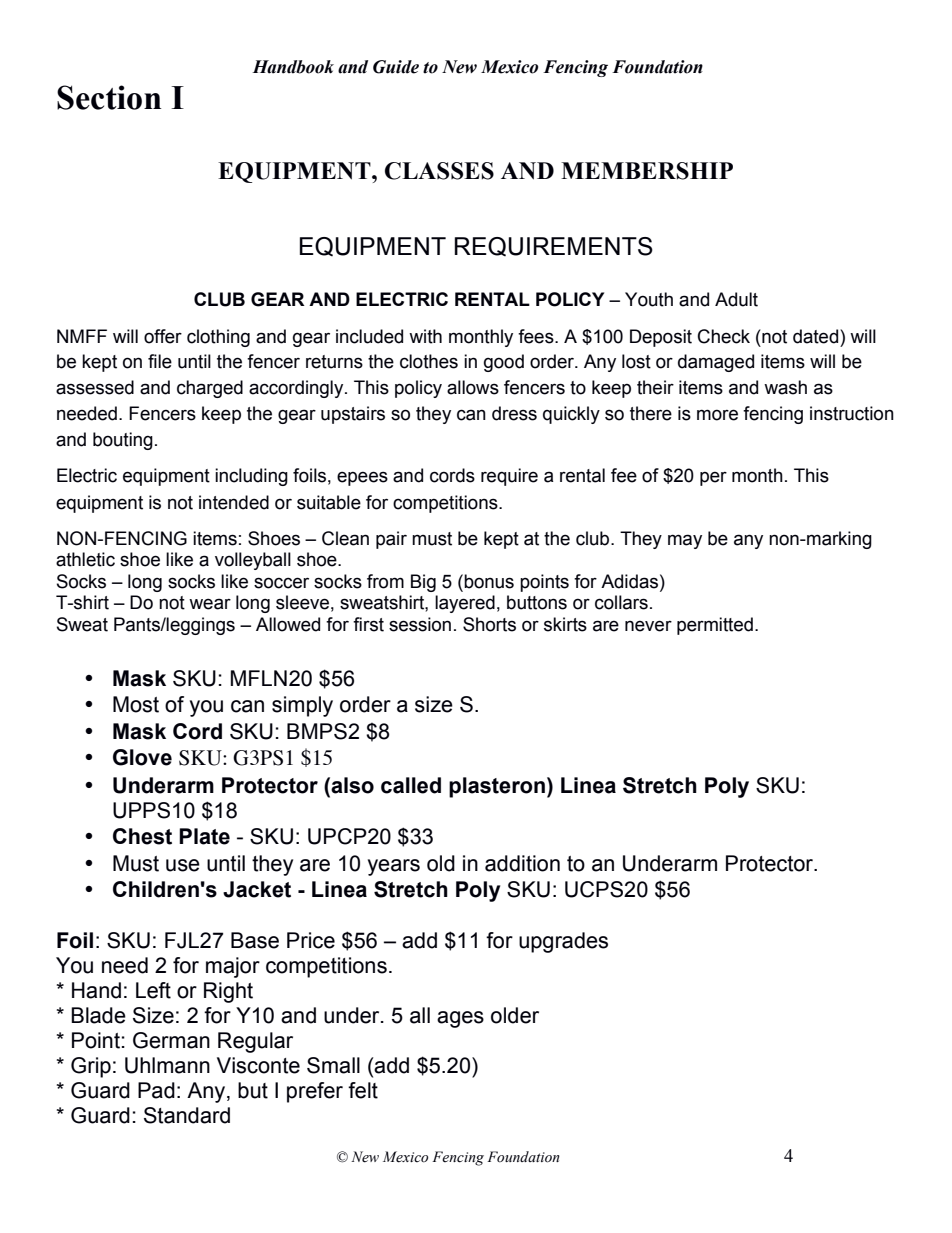 The image size is (952, 1233). What do you see at coordinates (163, 336) in the screenshot?
I see `offer` at bounding box center [163, 336].
